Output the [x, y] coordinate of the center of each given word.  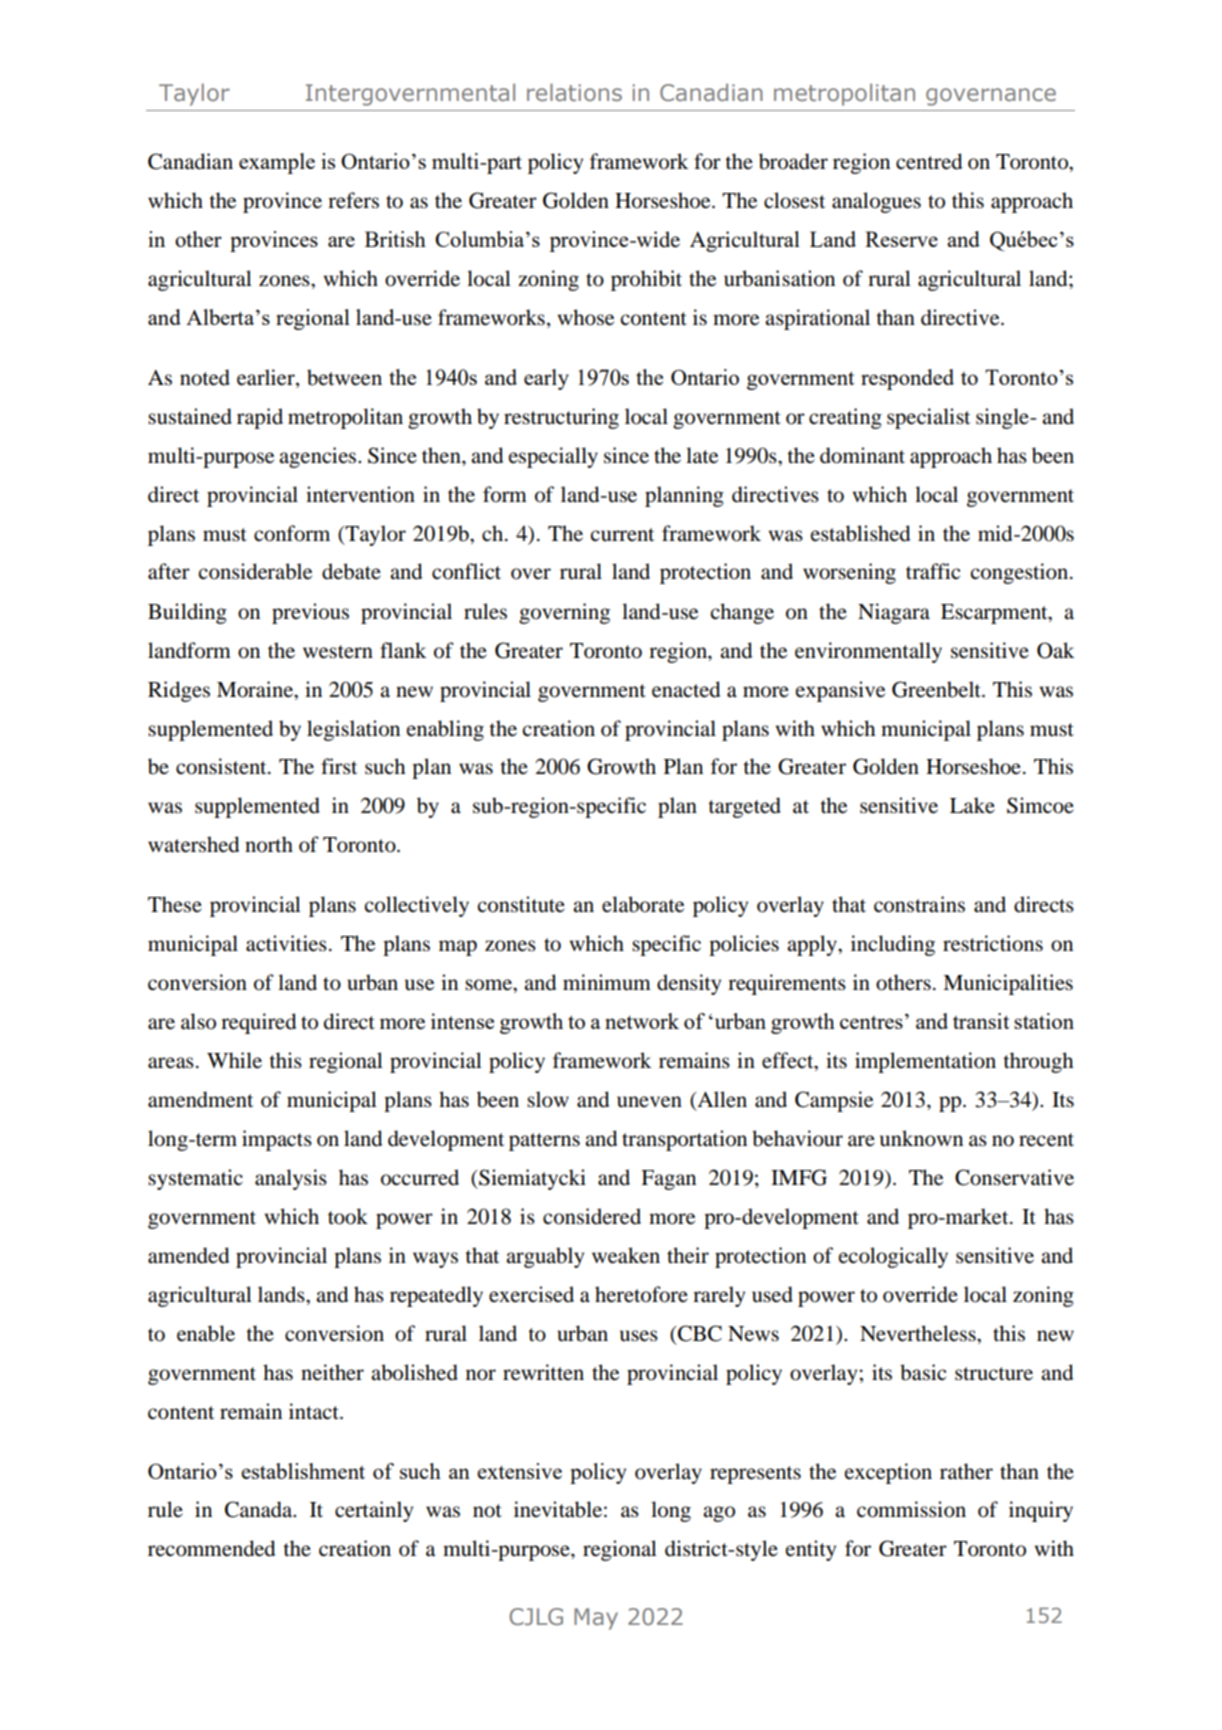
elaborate [643, 904]
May [596, 1619]
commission [911, 1509]
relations [574, 92]
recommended [211, 1548]
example [277, 163]
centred [929, 161]
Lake [972, 805]
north [269, 844]
